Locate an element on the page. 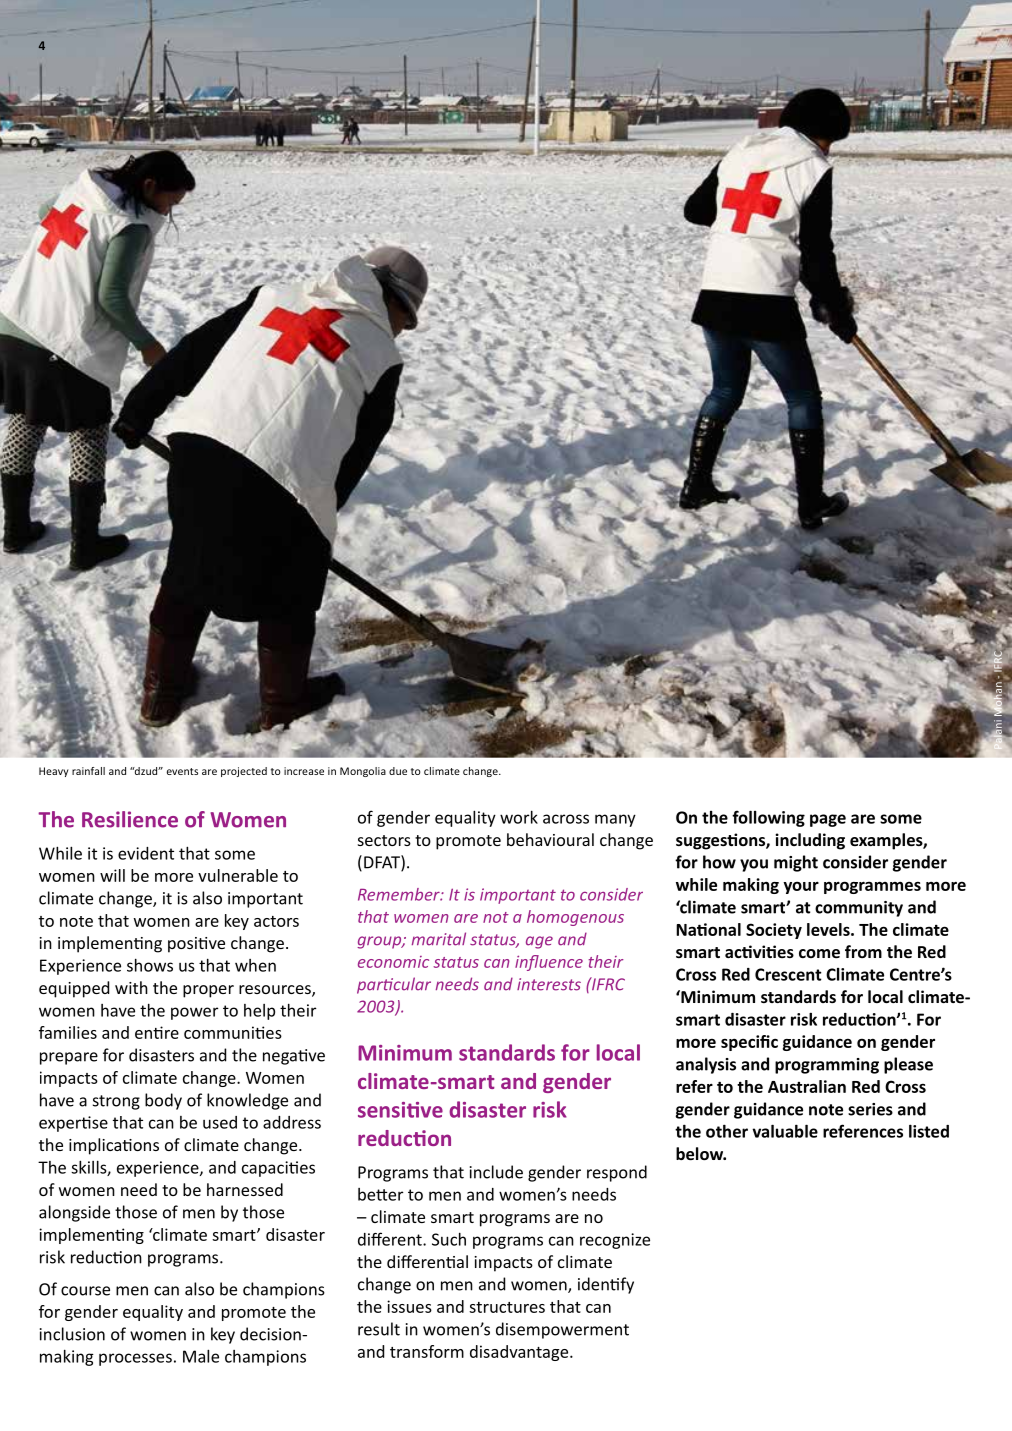 This image has width=1012, height=1431. identify is located at coordinates (606, 1285).
